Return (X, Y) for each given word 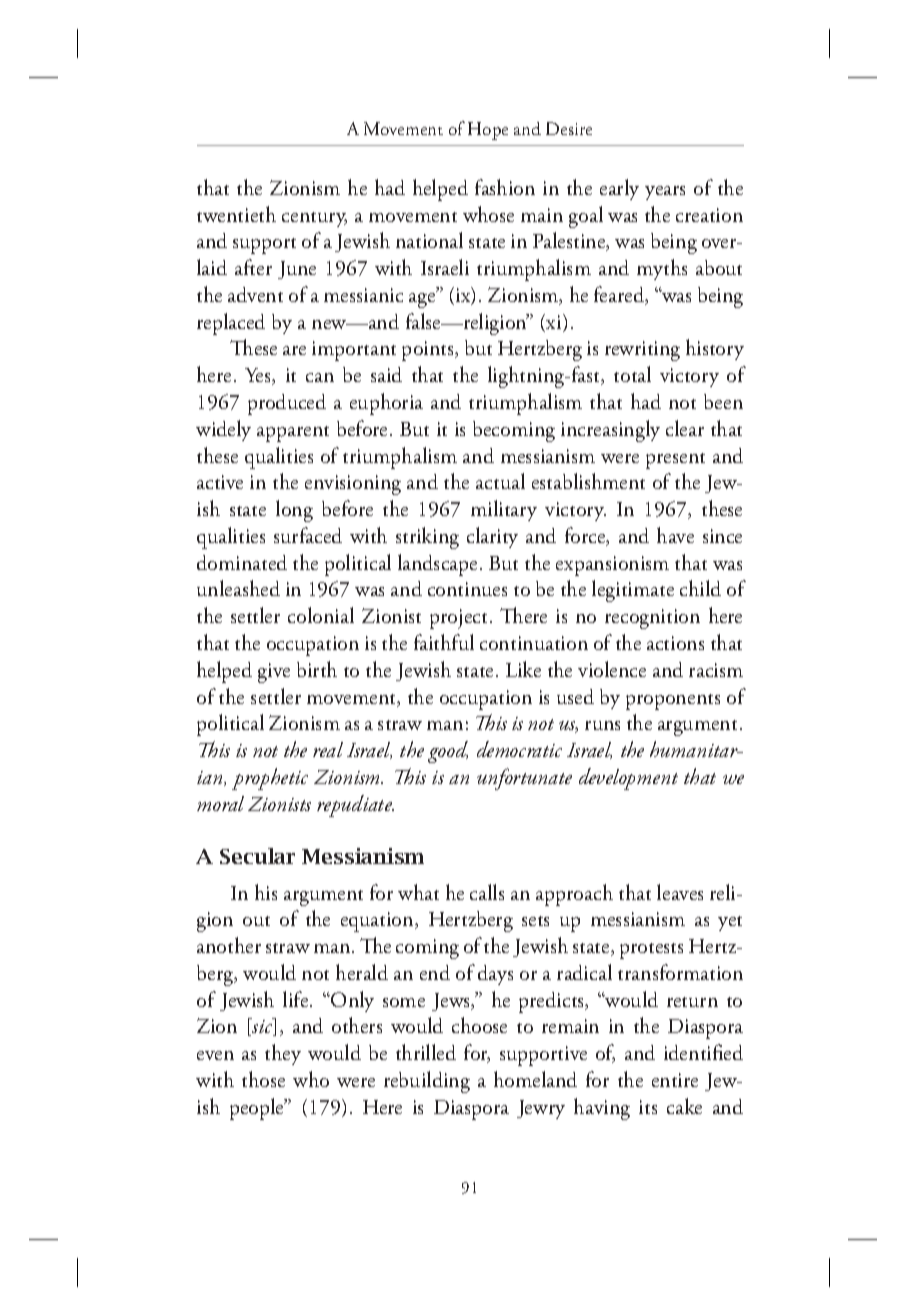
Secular (257, 856)
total (632, 374)
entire (675, 1080)
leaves (680, 892)
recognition (652, 619)
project (460, 619)
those (263, 1079)
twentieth (236, 214)
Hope (488, 131)
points (429, 351)
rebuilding (427, 1082)
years (665, 193)
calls (487, 892)
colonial (321, 615)
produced (287, 404)
